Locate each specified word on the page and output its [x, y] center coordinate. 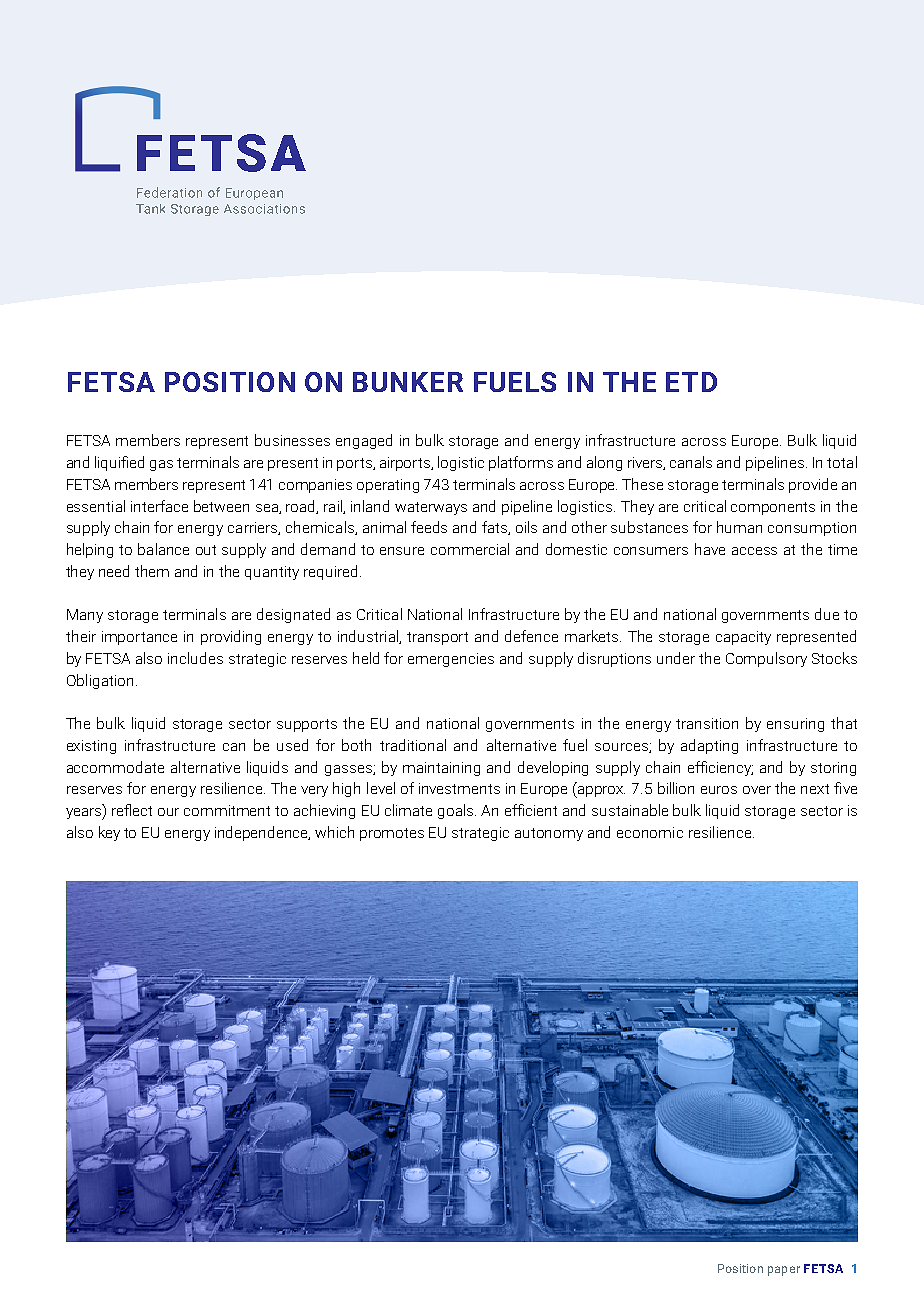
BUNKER [408, 382]
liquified [119, 463]
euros [719, 790]
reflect [132, 810]
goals [457, 811]
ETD [691, 382]
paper [784, 1271]
